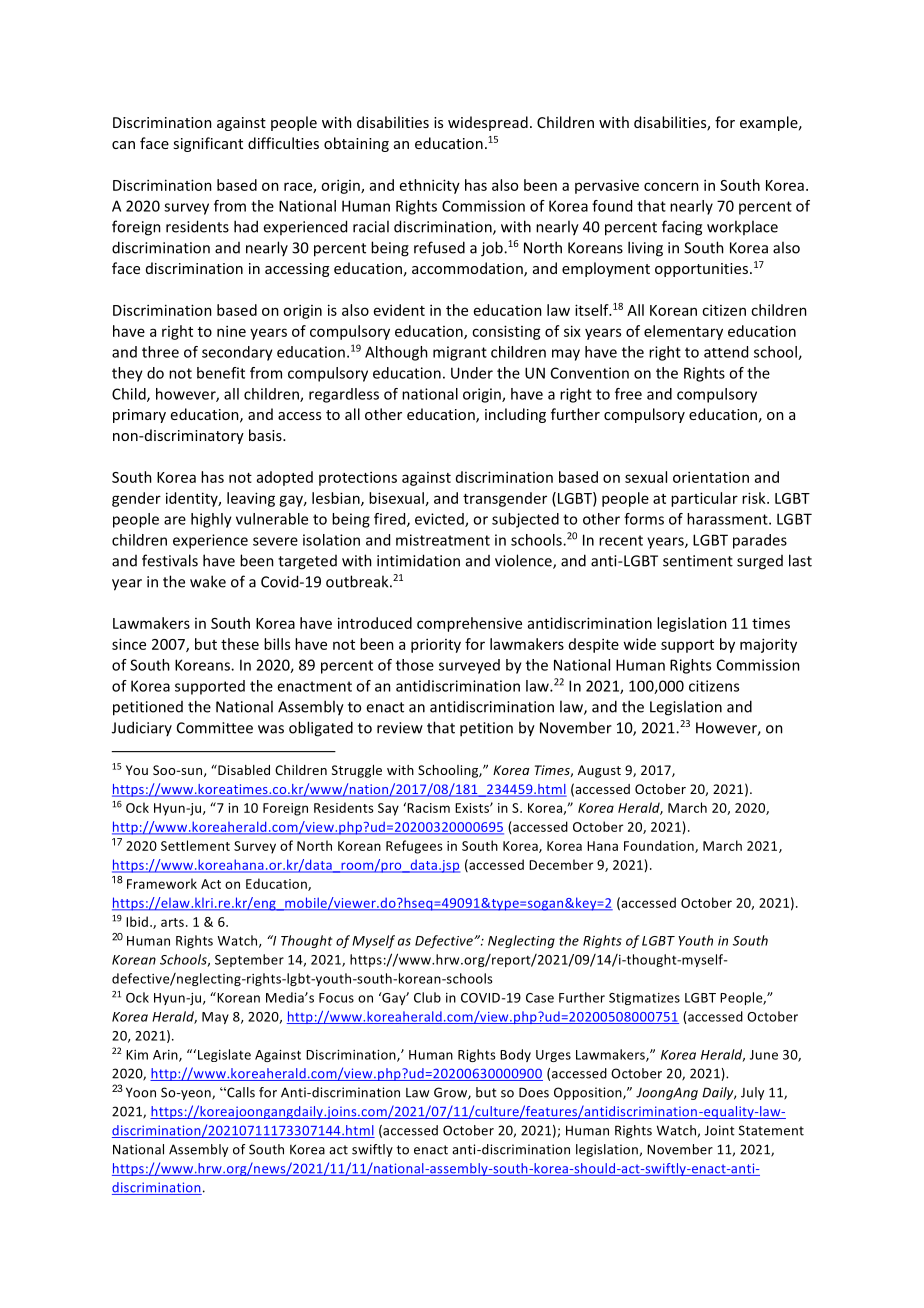 The image size is (924, 1308). I want to click on ethnicity, so click(430, 186).
